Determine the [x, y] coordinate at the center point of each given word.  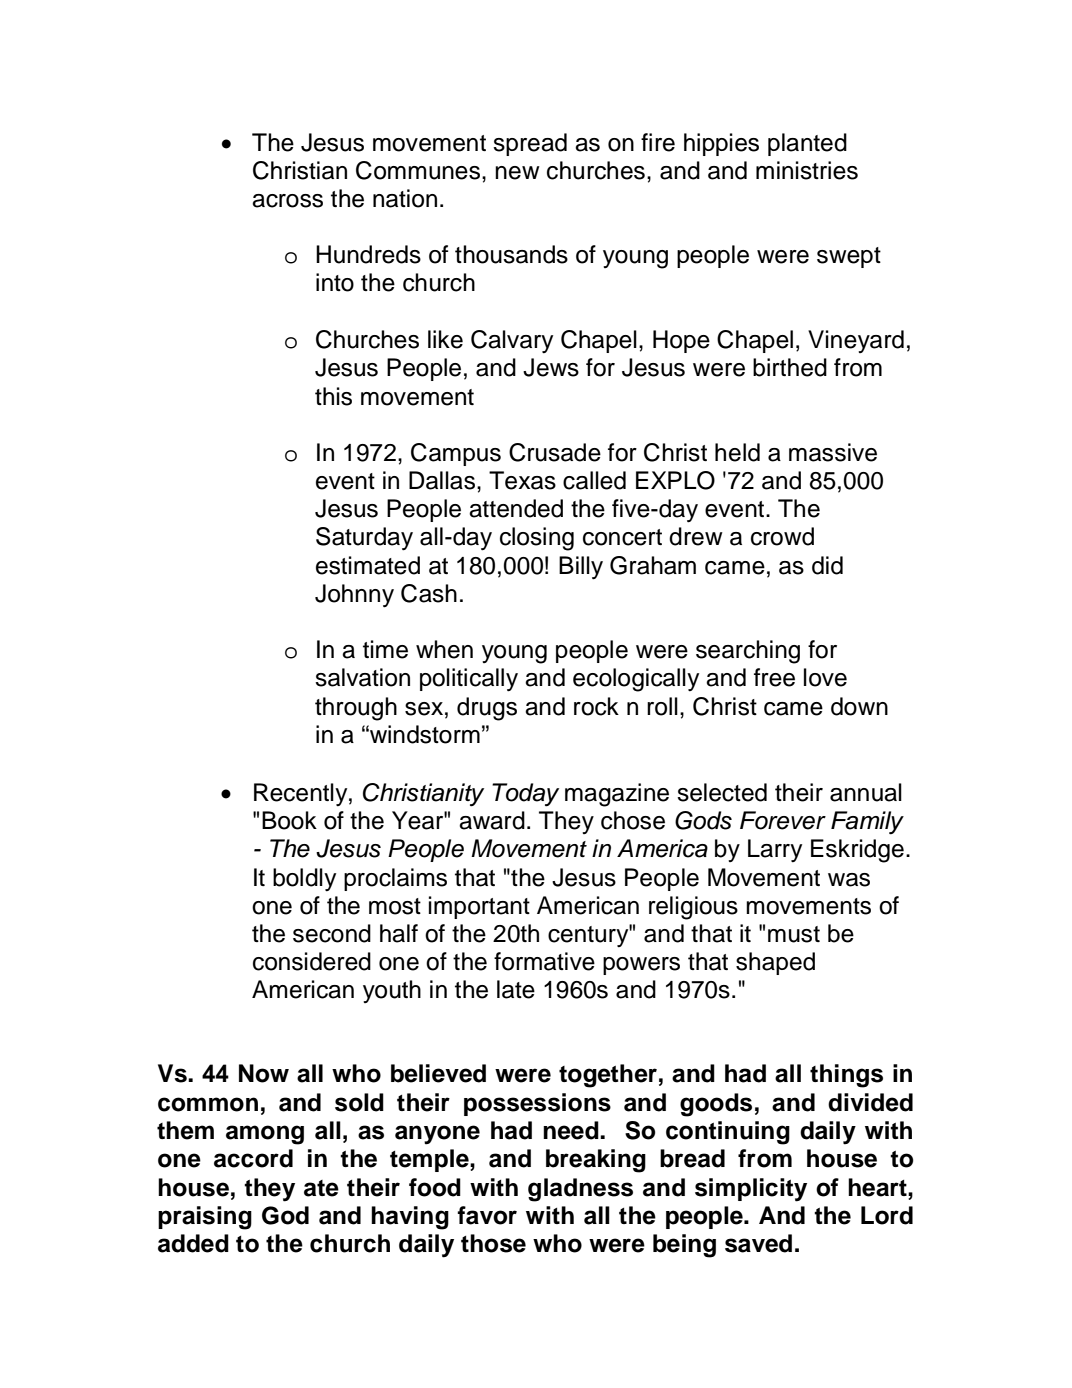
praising [205, 1218]
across [287, 201]
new [517, 173]
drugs [487, 709]
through [356, 709]
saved [758, 1243]
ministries [807, 170]
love [825, 677]
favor [487, 1215]
